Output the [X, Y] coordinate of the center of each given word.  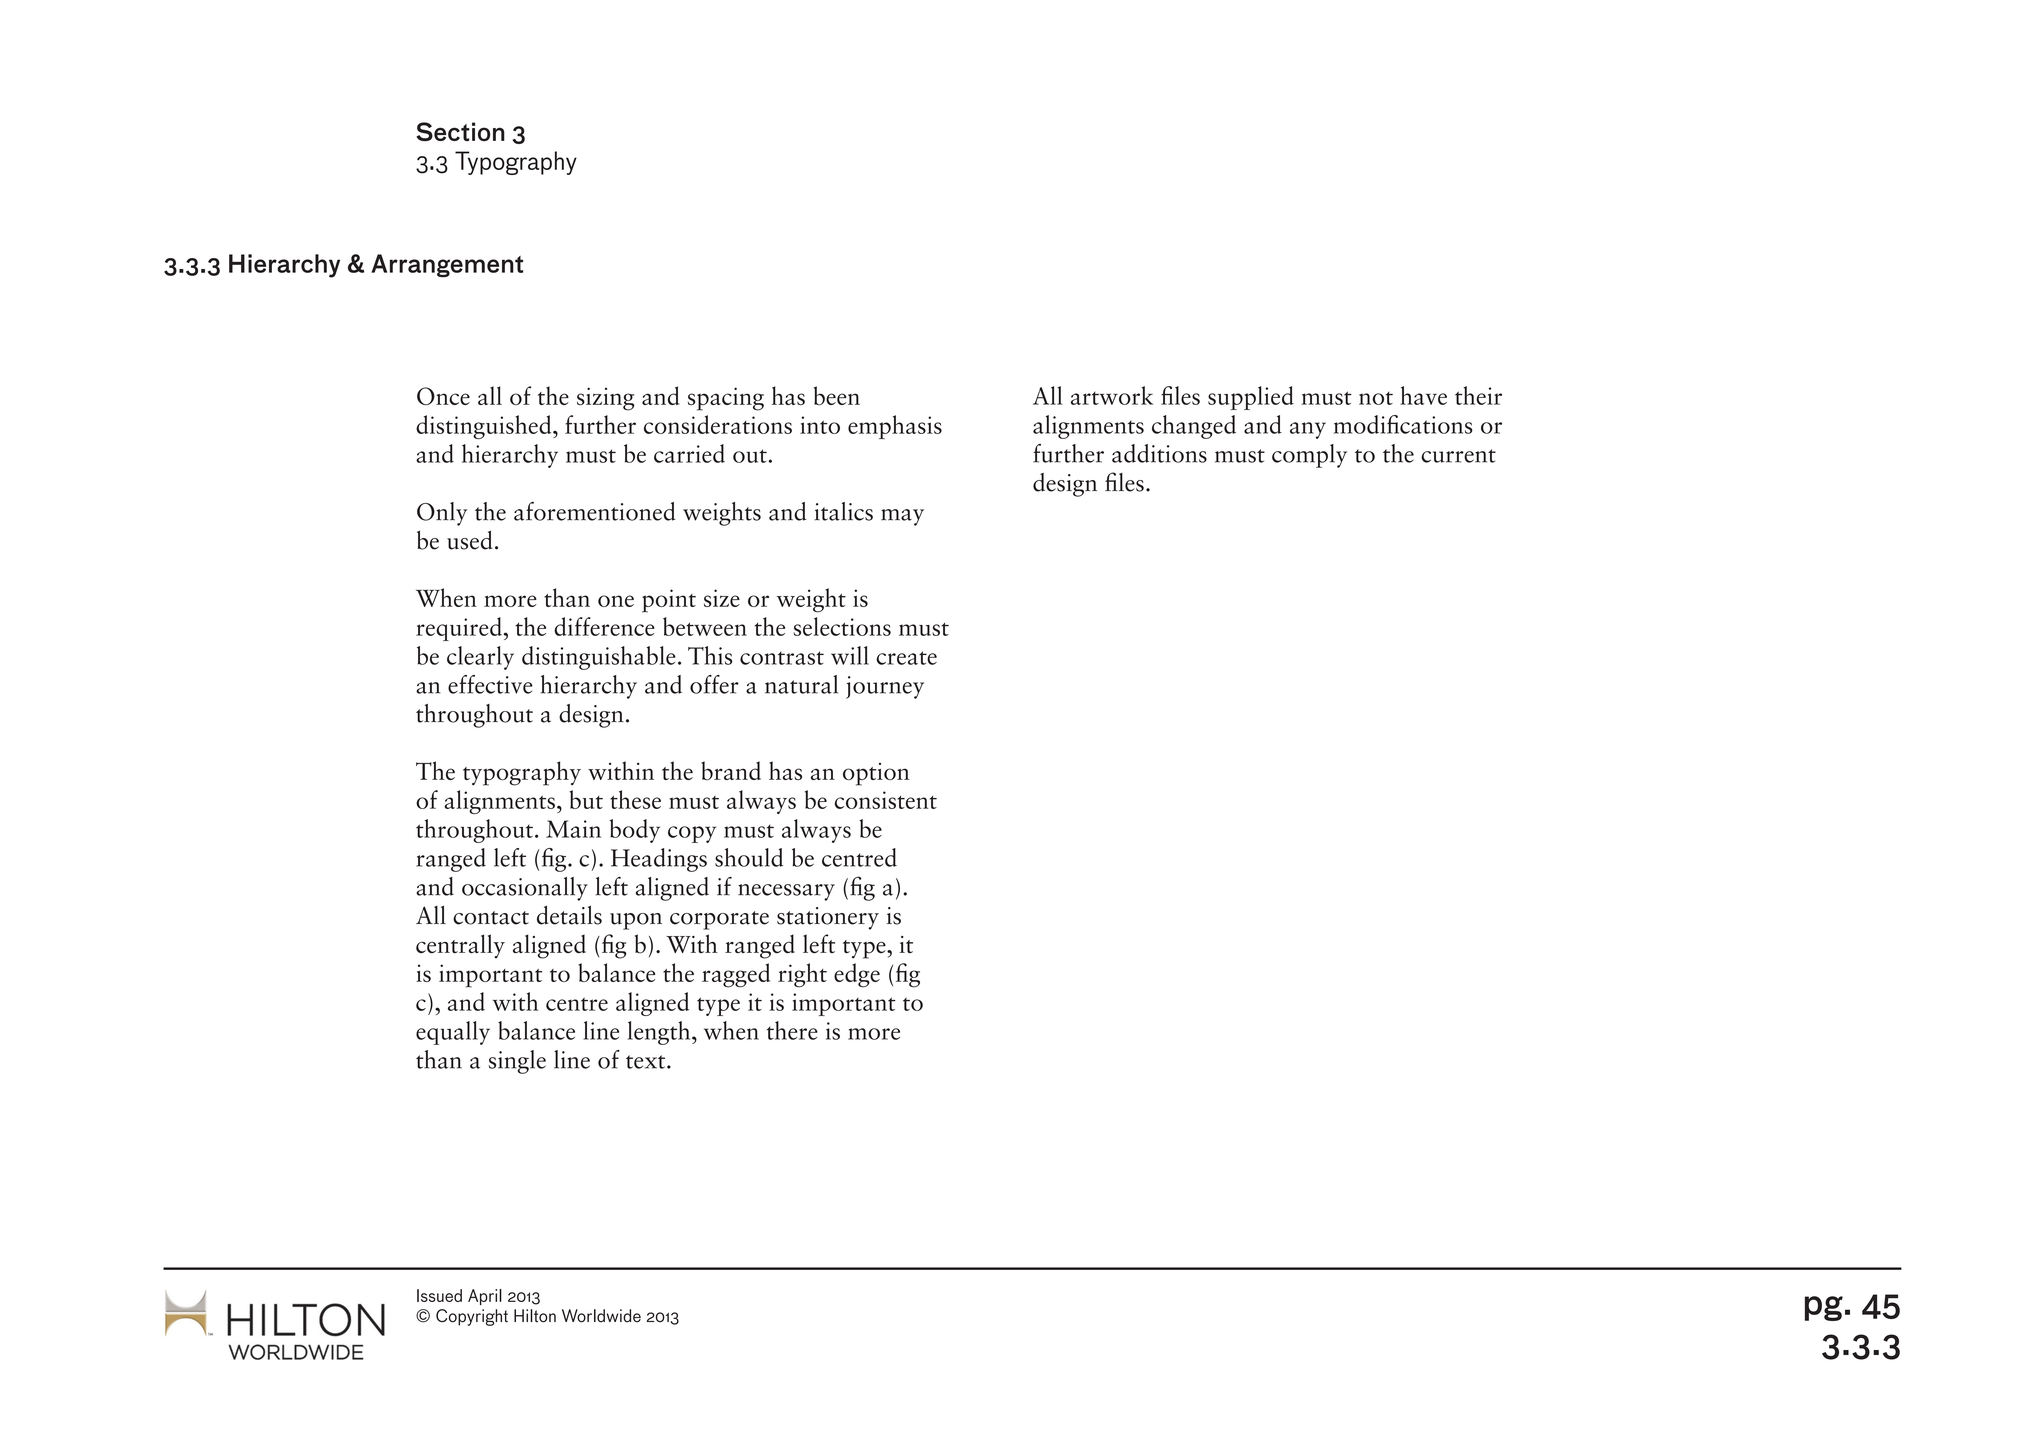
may [902, 517]
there [792, 1030]
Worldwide [601, 1316]
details [569, 915]
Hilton [535, 1316]
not [1376, 398]
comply [1309, 456]
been [837, 395]
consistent [886, 800]
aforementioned [595, 511]
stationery [828, 918]
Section [460, 131]
